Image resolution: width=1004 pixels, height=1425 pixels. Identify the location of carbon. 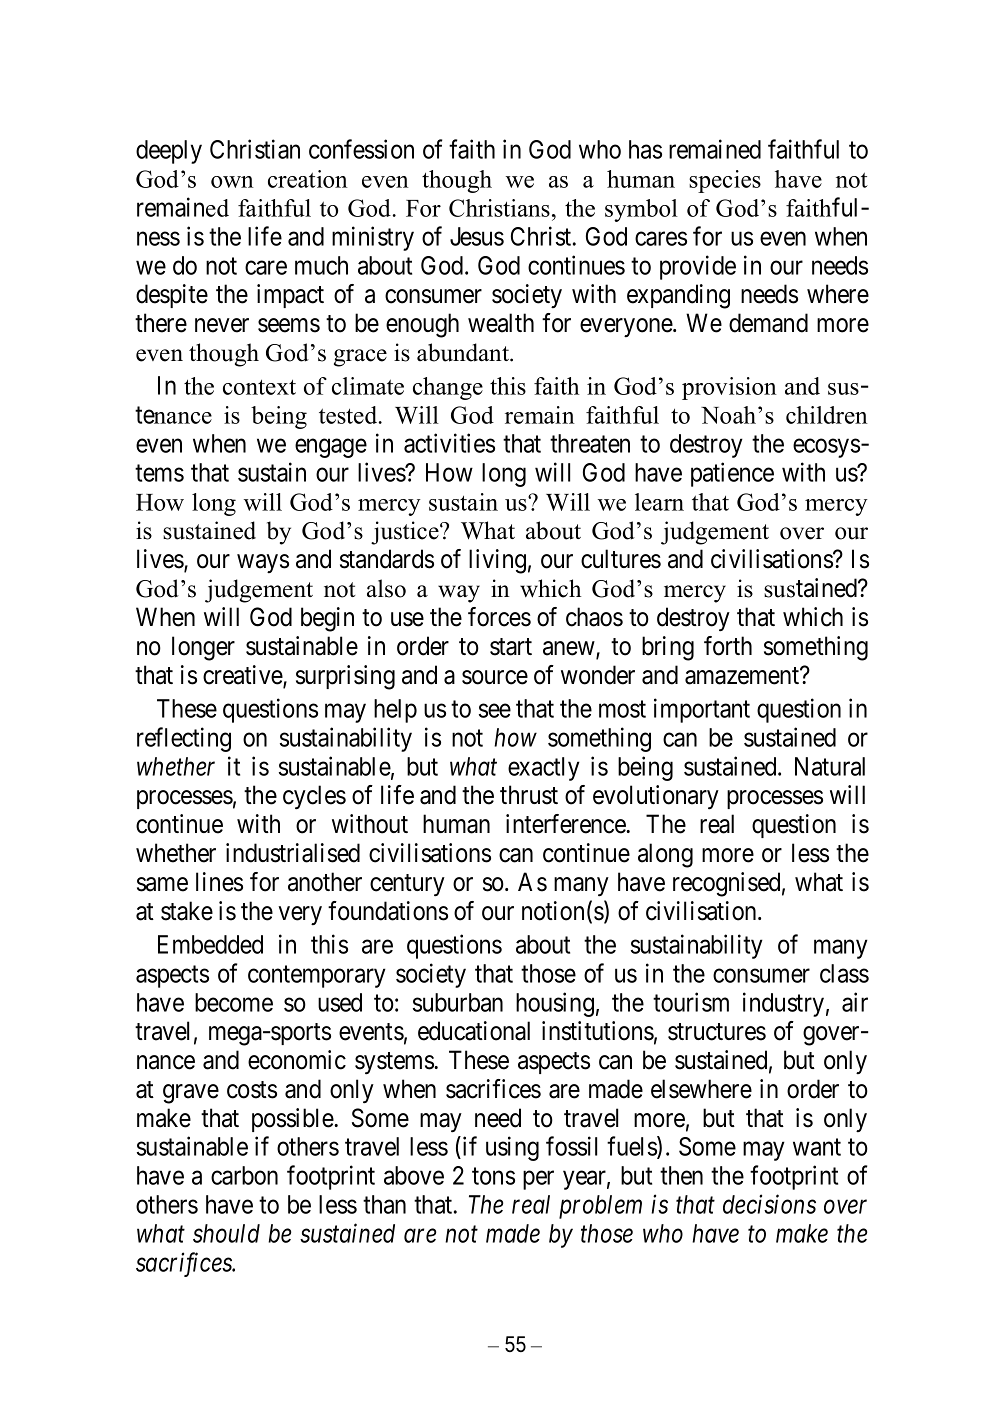
(244, 1175).
